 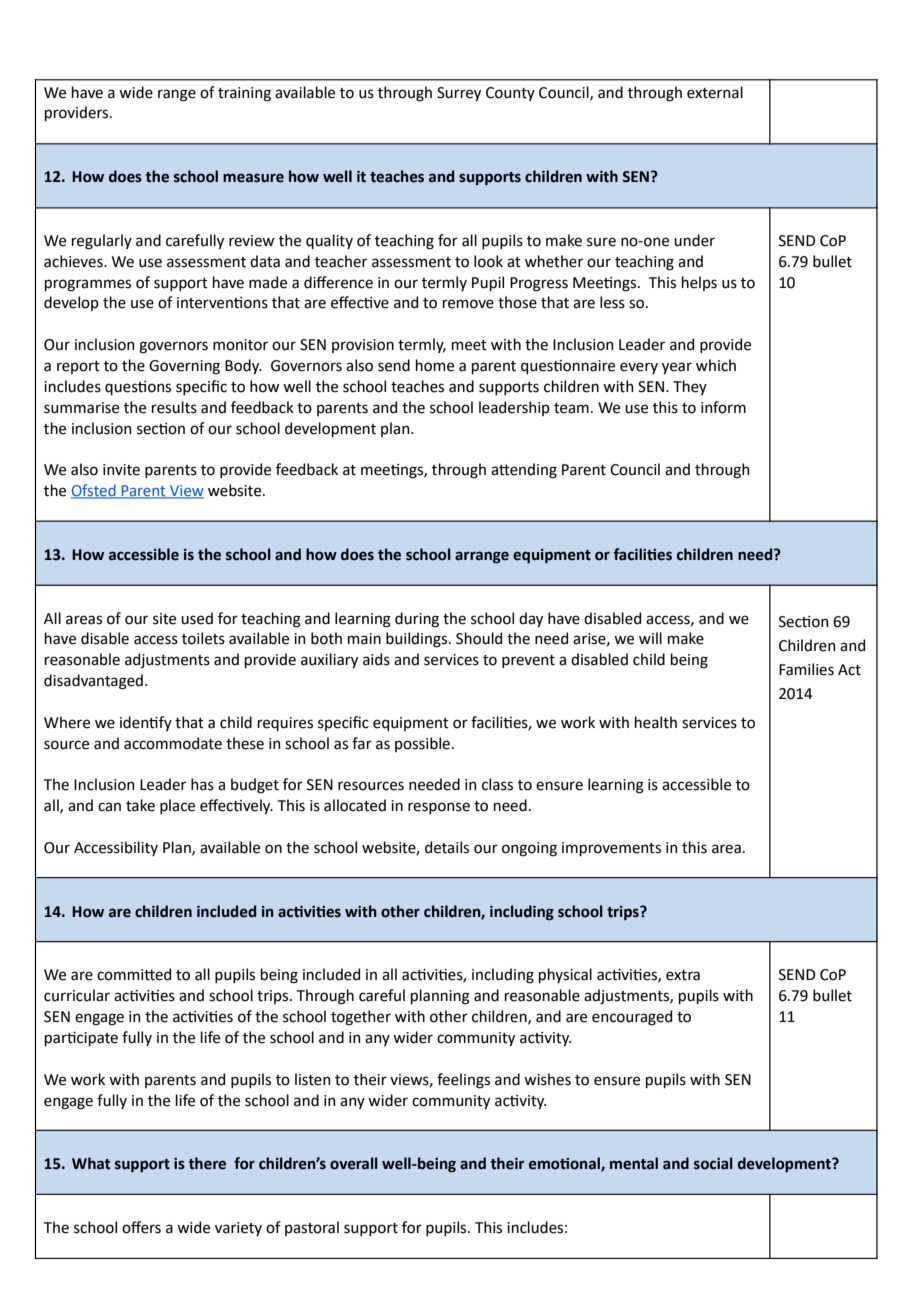 What do you see at coordinates (203, 638) in the image?
I see `toilets` at bounding box center [203, 638].
